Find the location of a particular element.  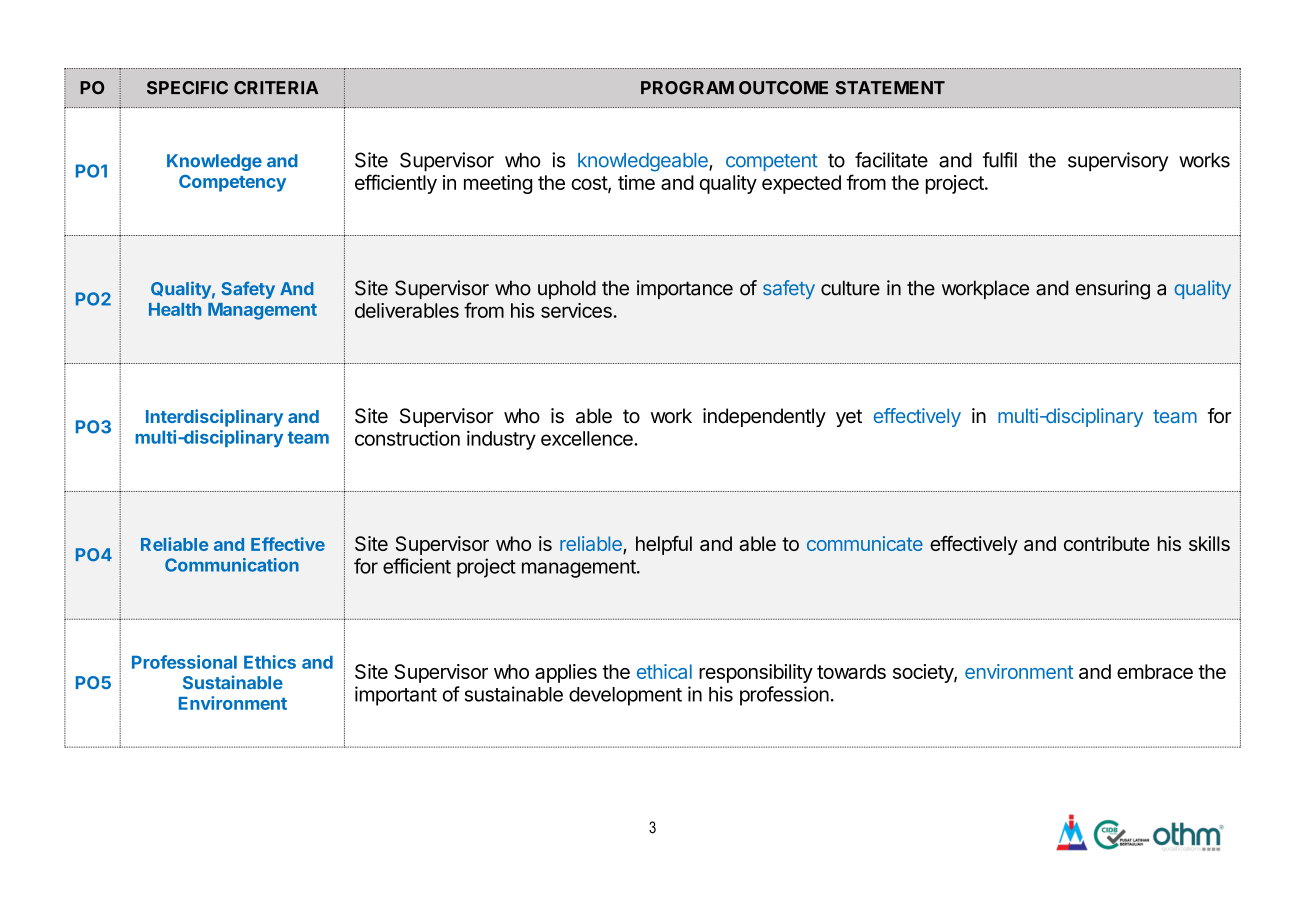

Health is located at coordinates (175, 309).
